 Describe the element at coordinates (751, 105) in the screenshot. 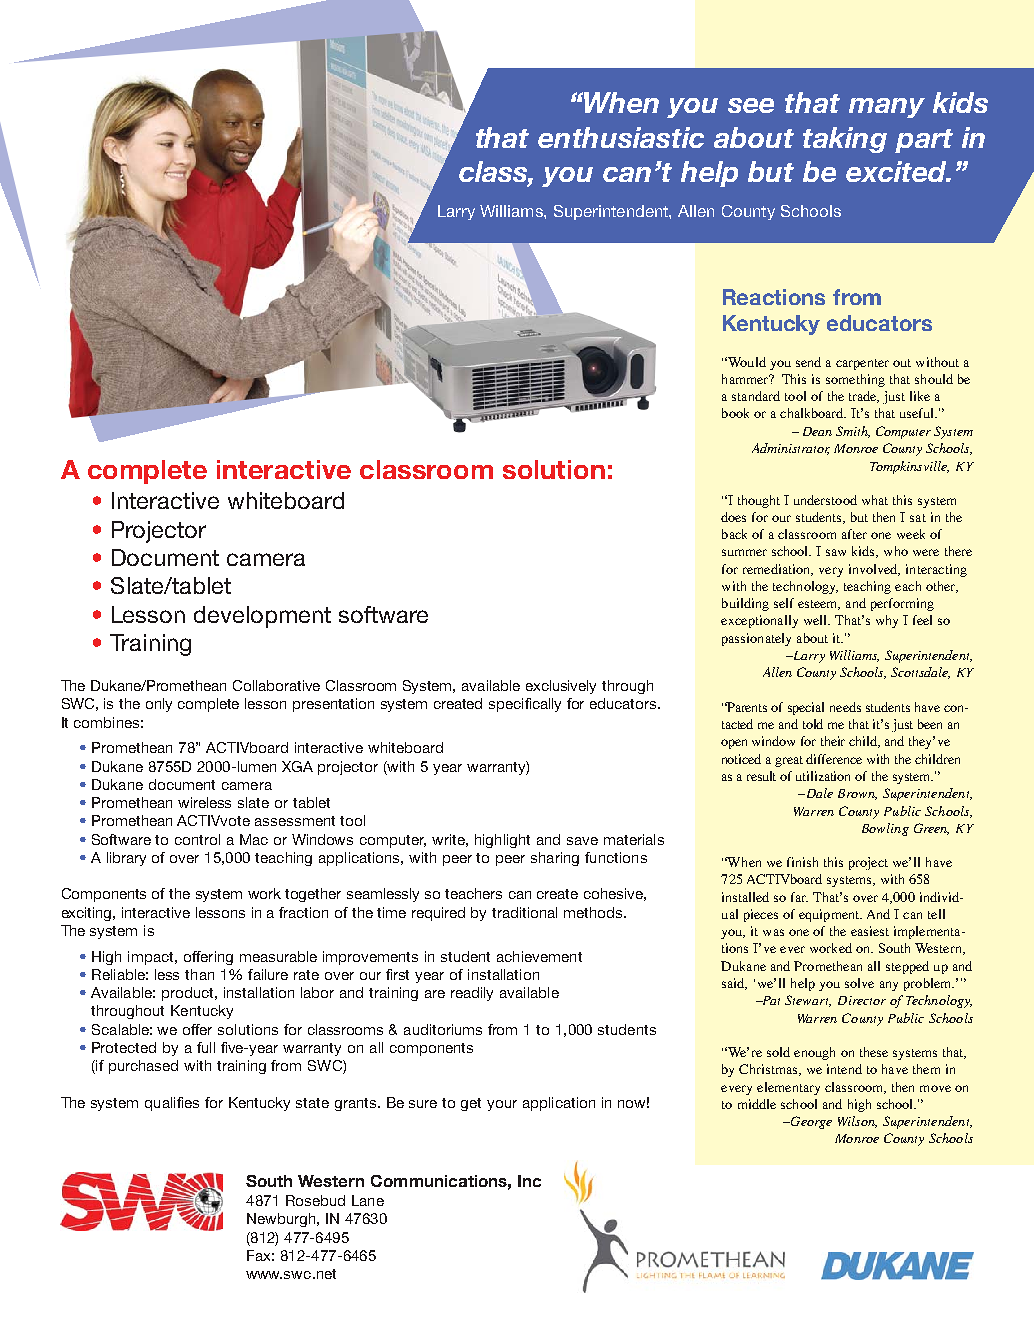

I see `see` at that location.
